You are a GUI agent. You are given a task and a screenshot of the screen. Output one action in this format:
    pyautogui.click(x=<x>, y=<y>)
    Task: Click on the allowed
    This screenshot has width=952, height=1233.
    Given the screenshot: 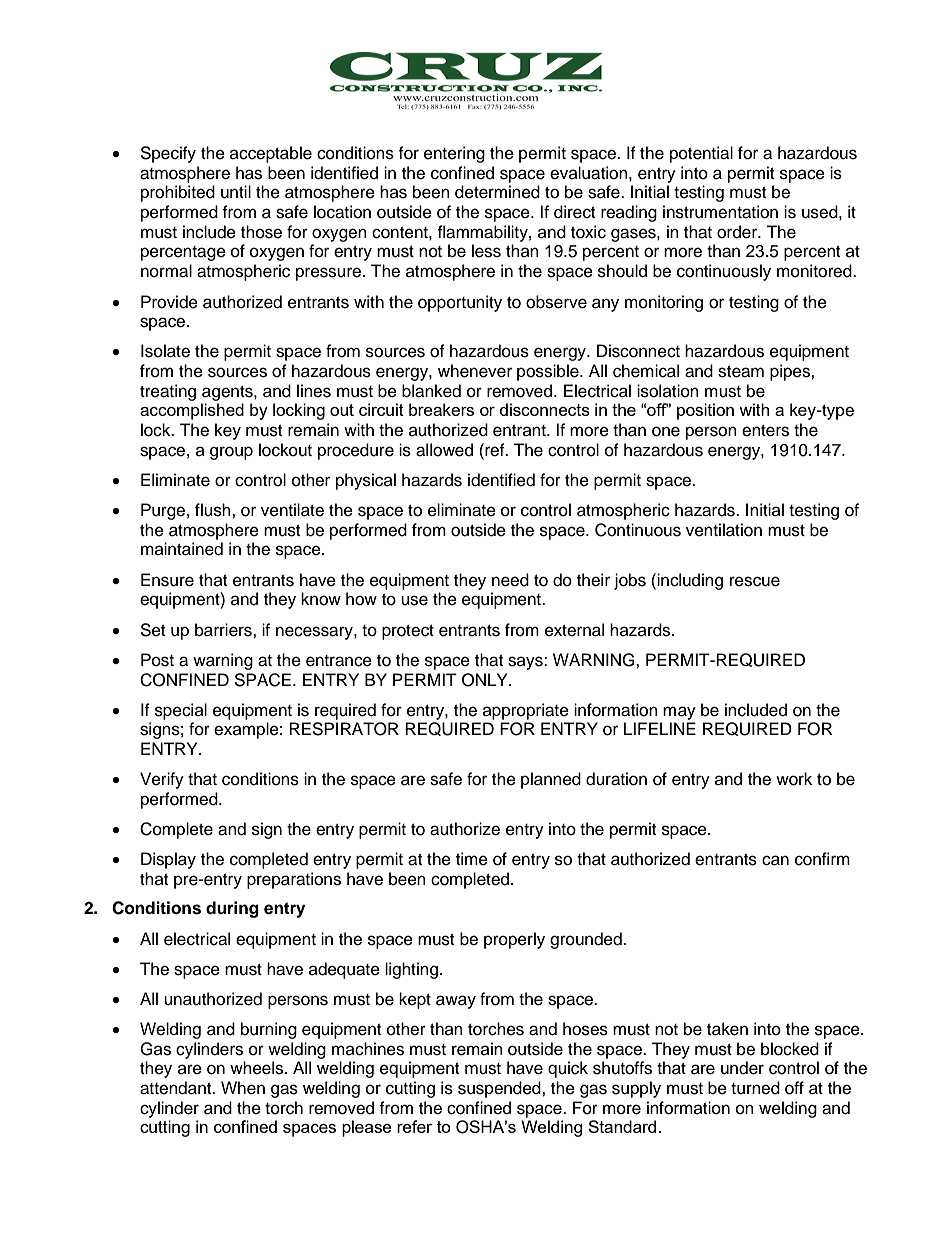 What is the action you would take?
    pyautogui.click(x=444, y=450)
